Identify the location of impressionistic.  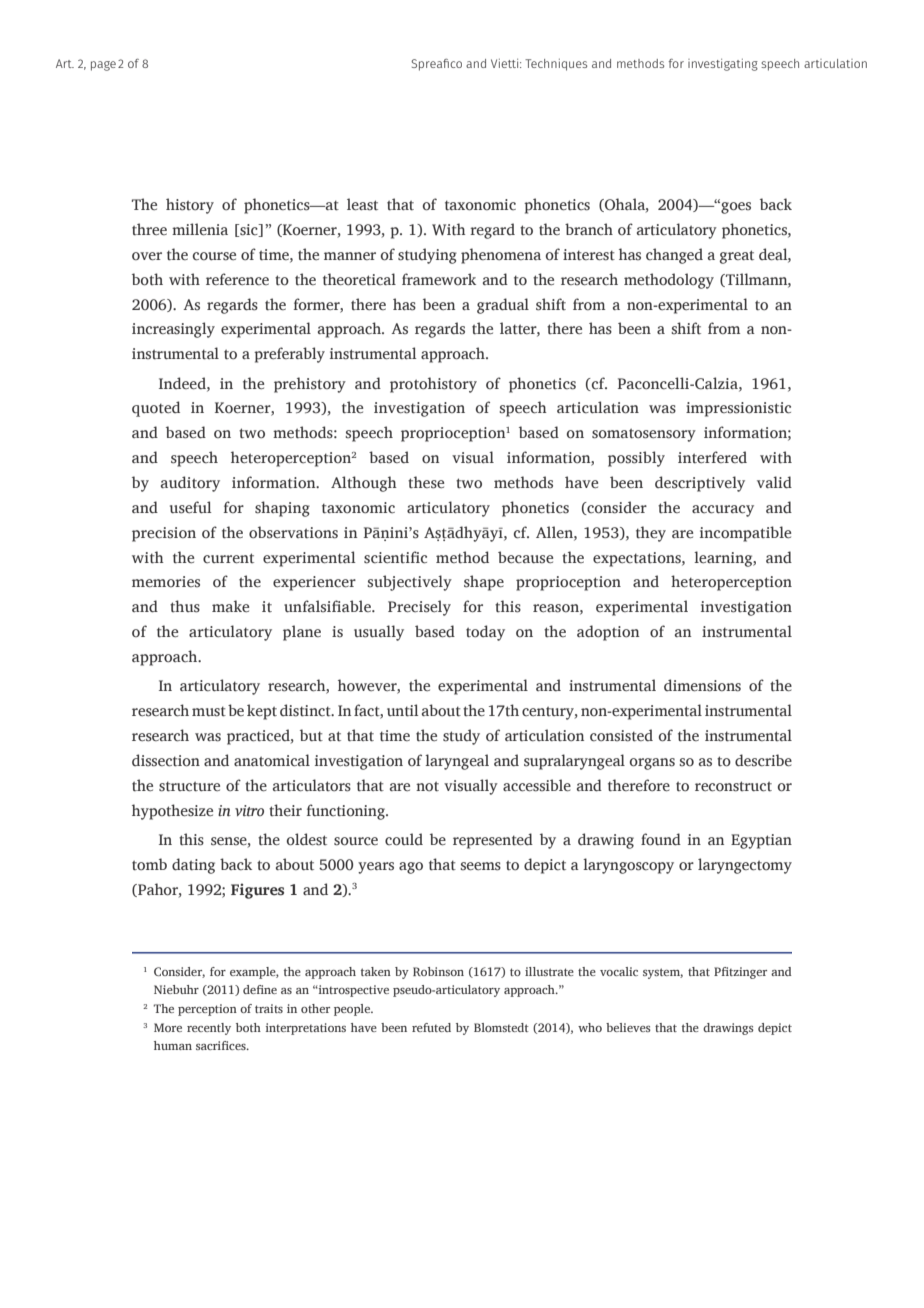
(738, 409).
